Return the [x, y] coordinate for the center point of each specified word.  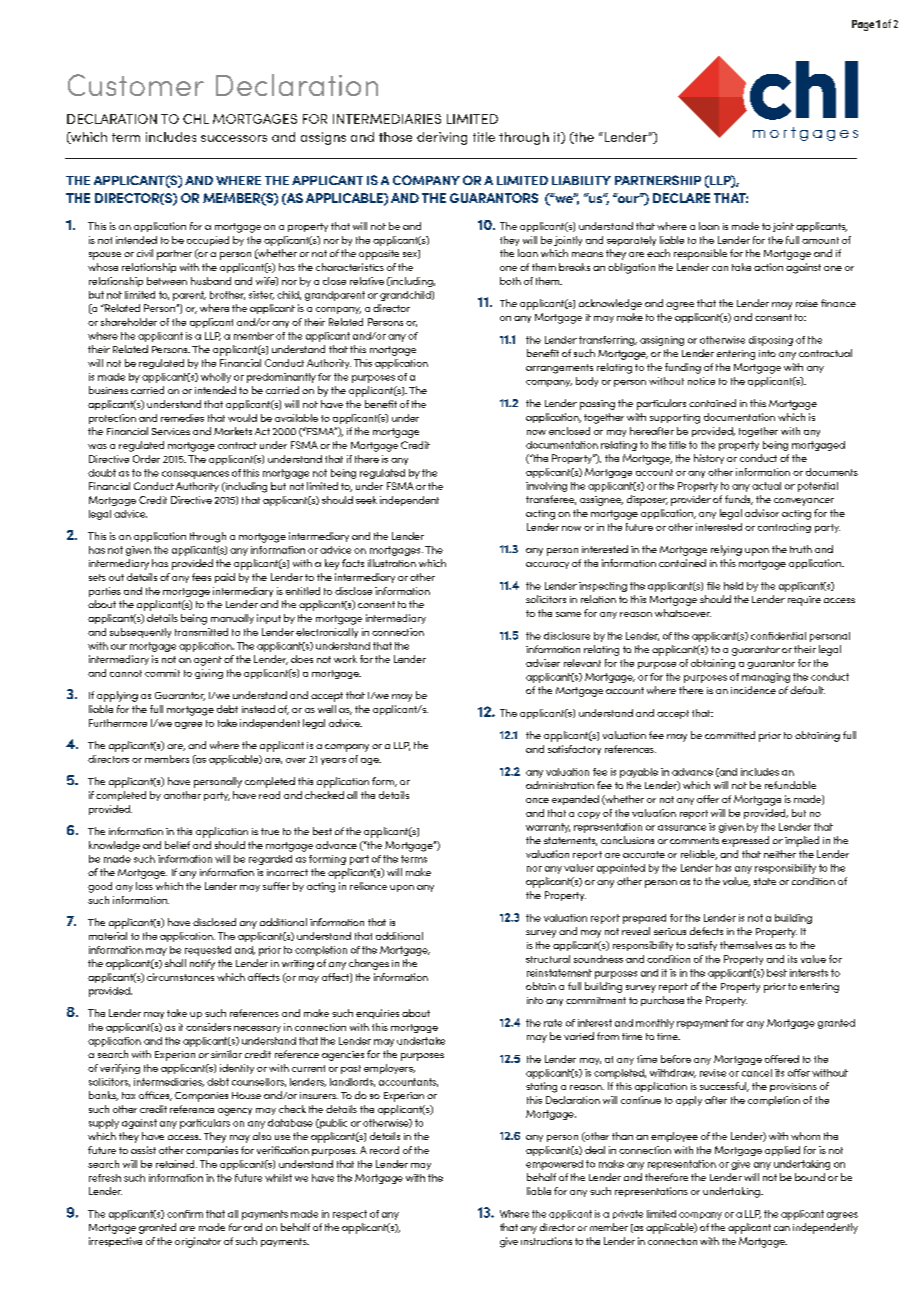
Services [171, 431]
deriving [442, 138]
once [537, 800]
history [709, 459]
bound [810, 1177]
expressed [745, 841]
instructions [546, 1241]
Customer [136, 85]
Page [863, 25]
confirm [185, 1214]
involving [546, 487]
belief [177, 845]
